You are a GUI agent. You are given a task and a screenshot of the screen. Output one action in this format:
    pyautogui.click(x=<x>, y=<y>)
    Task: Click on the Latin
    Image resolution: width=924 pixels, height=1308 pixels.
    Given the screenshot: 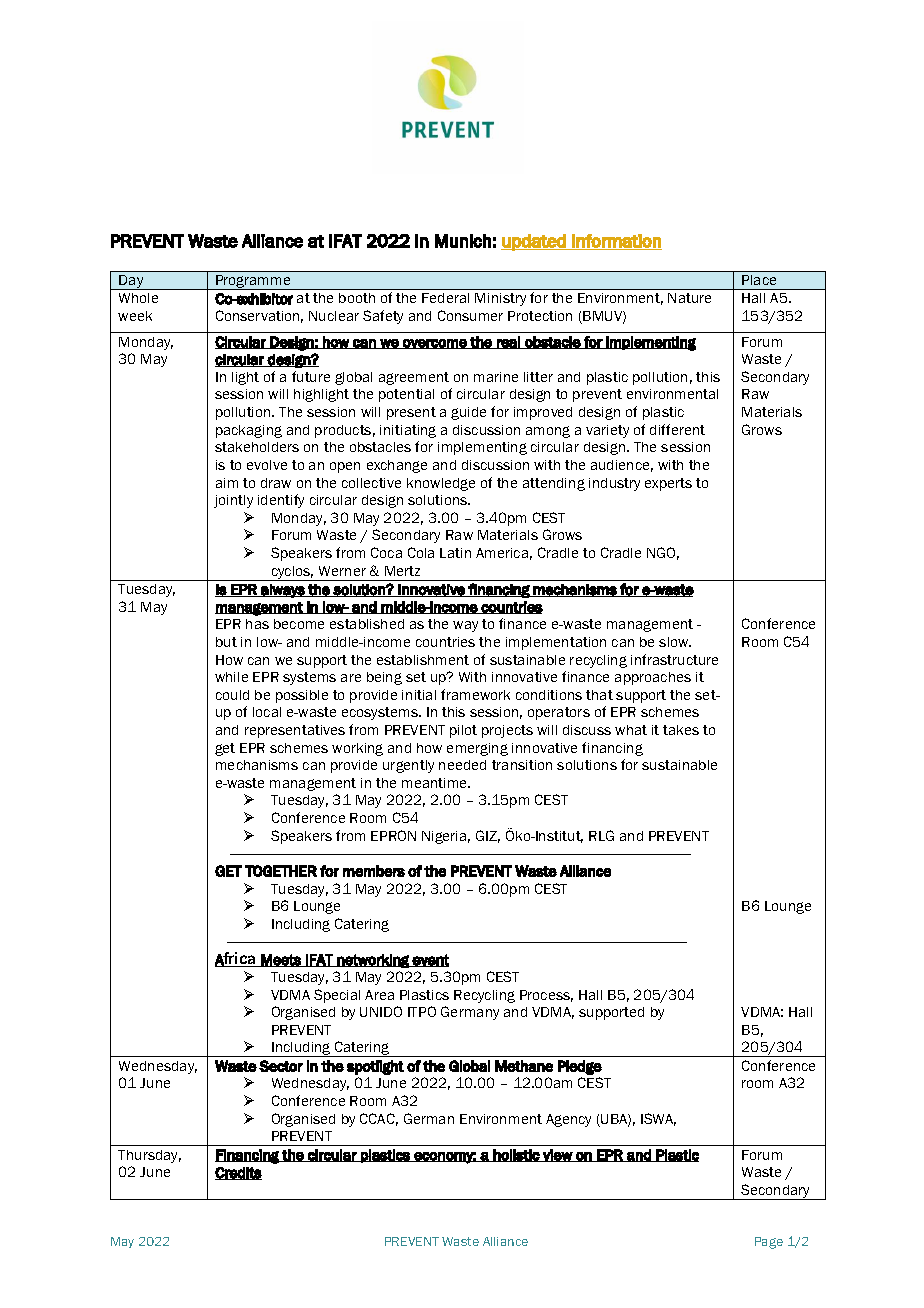 What is the action you would take?
    pyautogui.click(x=455, y=553)
